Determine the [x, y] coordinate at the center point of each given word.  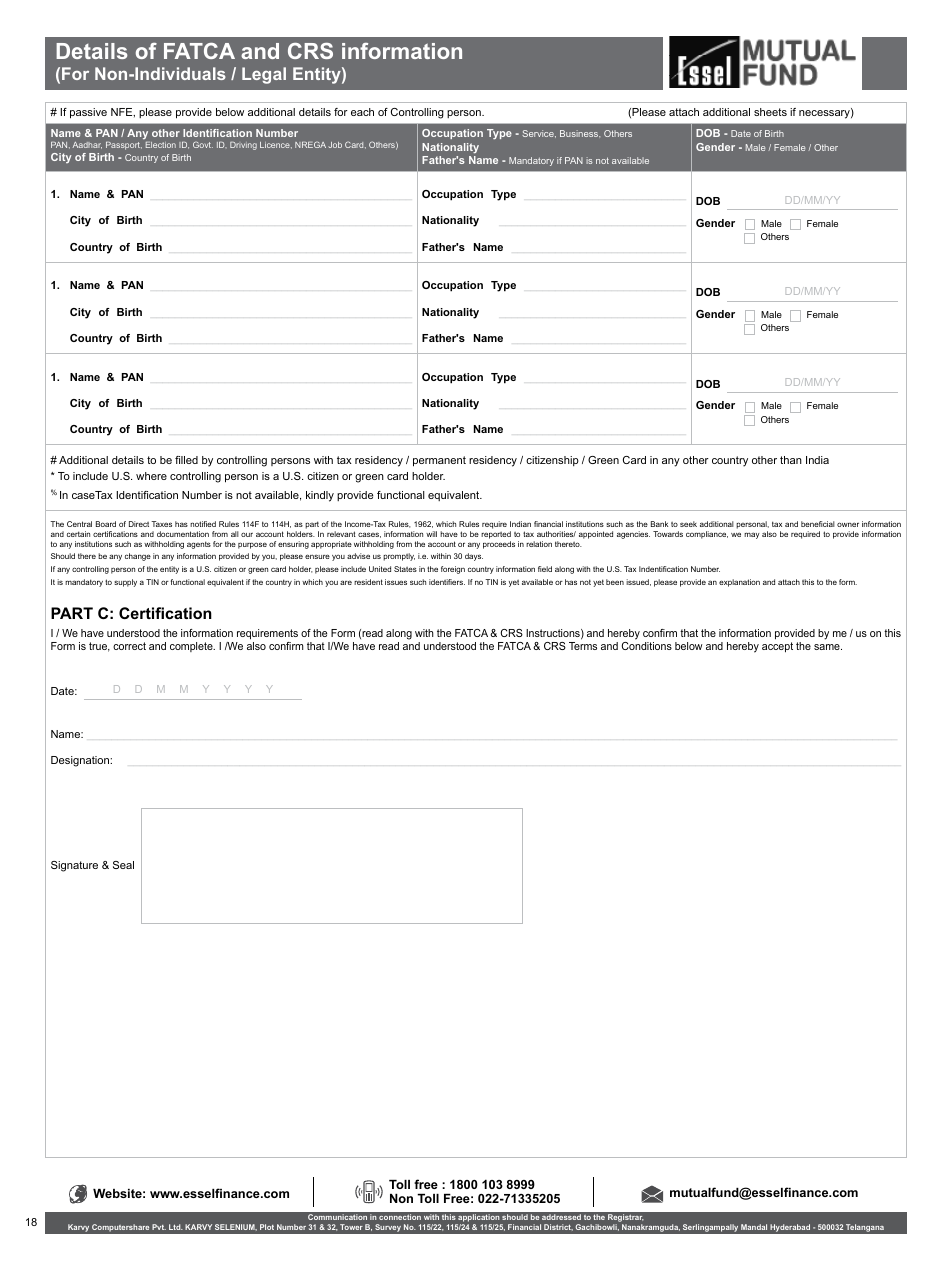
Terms [583, 646]
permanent [439, 461]
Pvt [159, 1227]
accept [777, 647]
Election [161, 145]
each [362, 112]
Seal [123, 865]
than [791, 460]
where [151, 476]
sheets [770, 112]
